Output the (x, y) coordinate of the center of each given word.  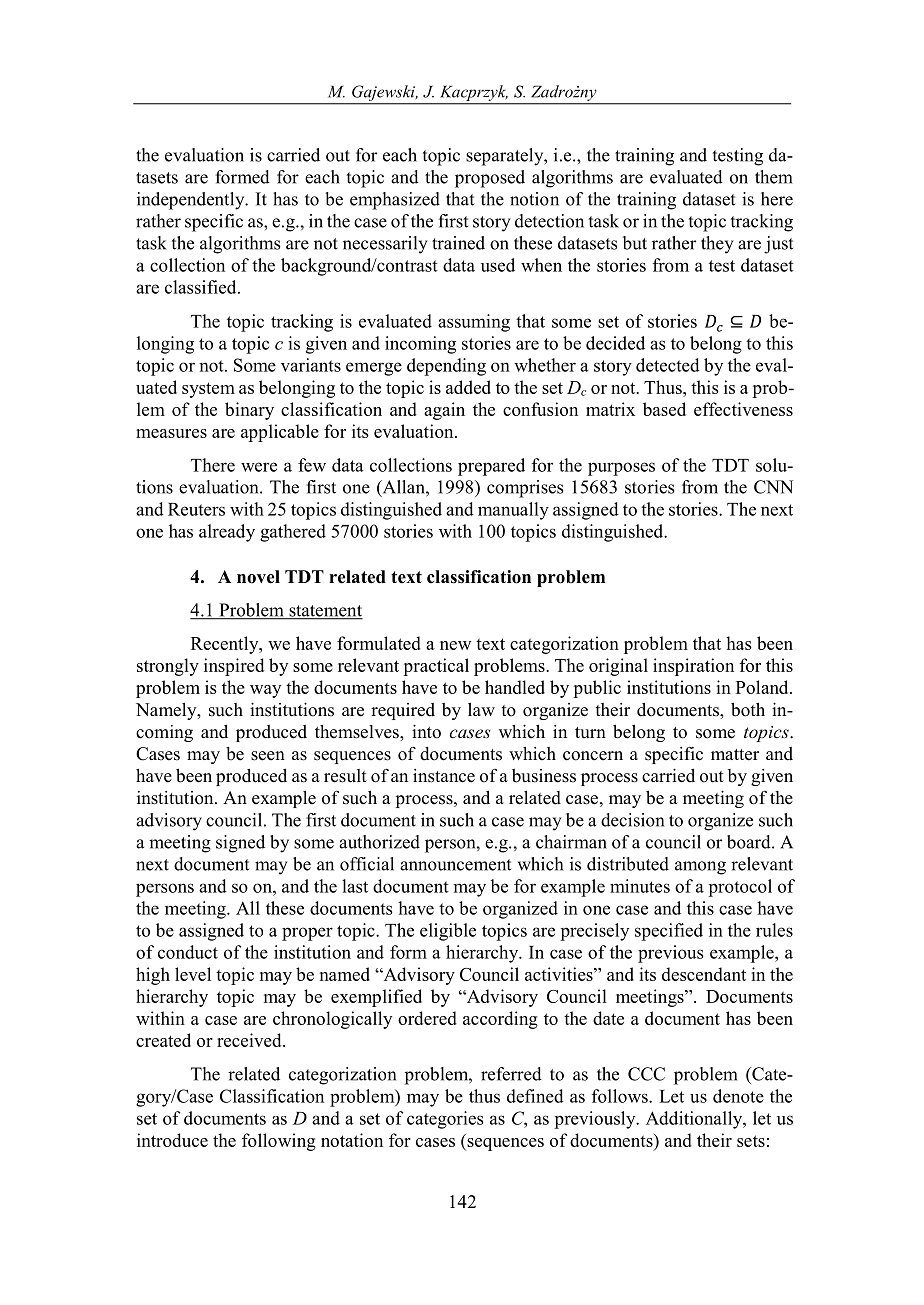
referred (511, 1074)
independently (192, 201)
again (444, 411)
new (455, 645)
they (717, 245)
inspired (234, 667)
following (279, 1142)
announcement (455, 865)
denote (738, 1096)
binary (249, 411)
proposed (490, 179)
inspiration (693, 667)
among (700, 868)
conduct (188, 952)
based (664, 409)
